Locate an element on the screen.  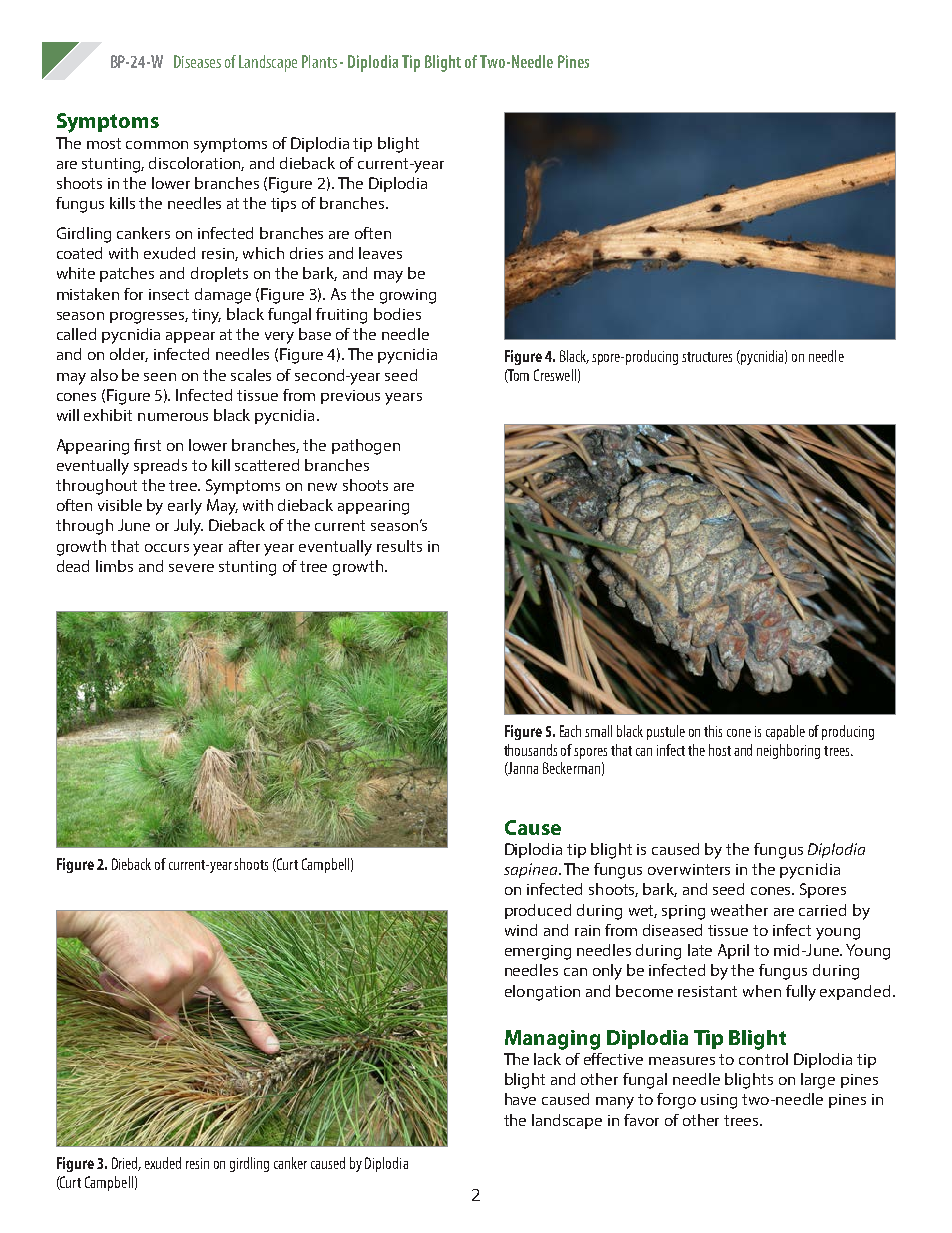
have is located at coordinates (520, 1099).
